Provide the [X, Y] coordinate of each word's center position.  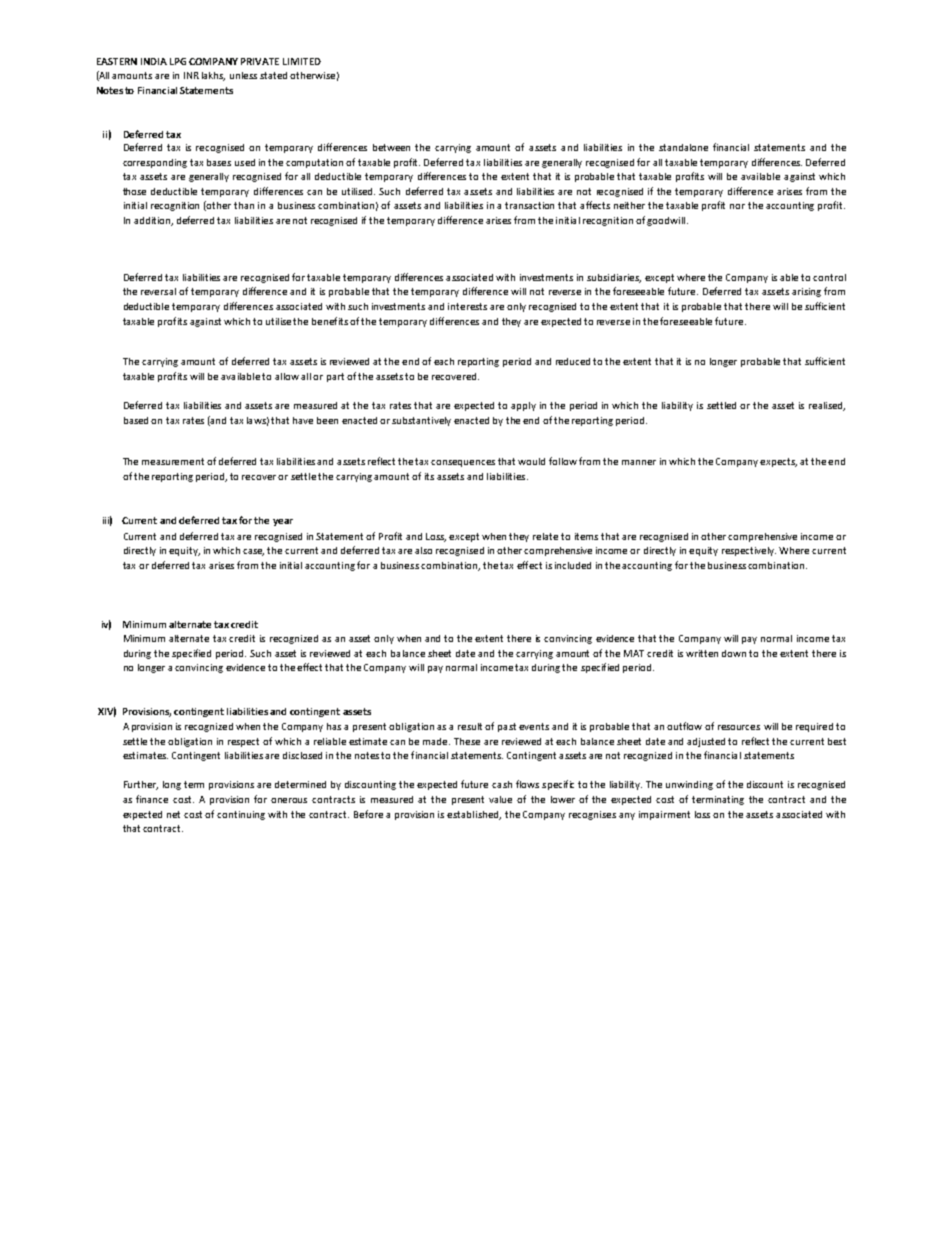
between [391, 147]
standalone [683, 147]
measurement [173, 461]
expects [778, 462]
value [500, 799]
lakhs [213, 76]
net [173, 814]
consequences [463, 463]
